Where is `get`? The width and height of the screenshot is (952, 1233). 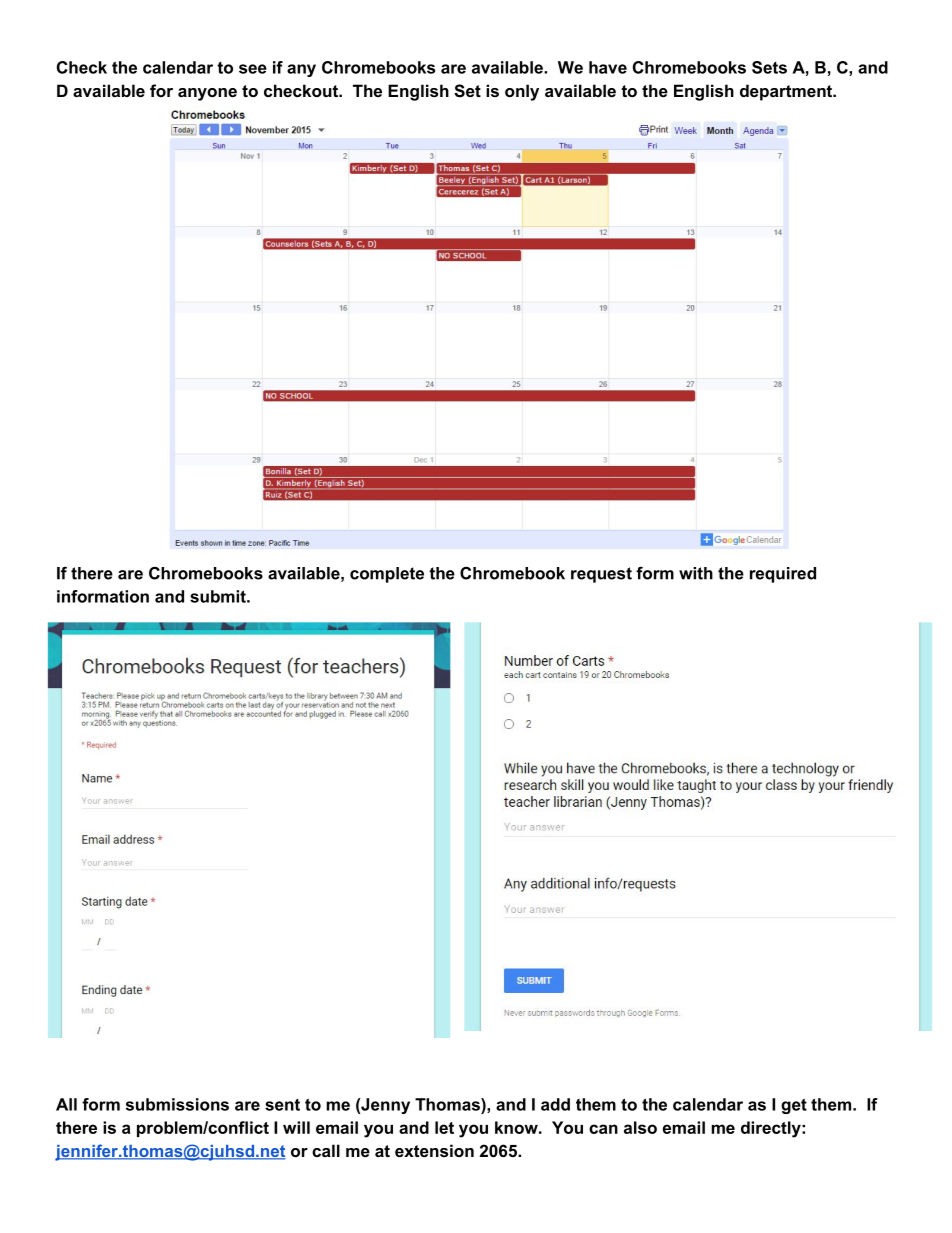 get is located at coordinates (794, 1106).
